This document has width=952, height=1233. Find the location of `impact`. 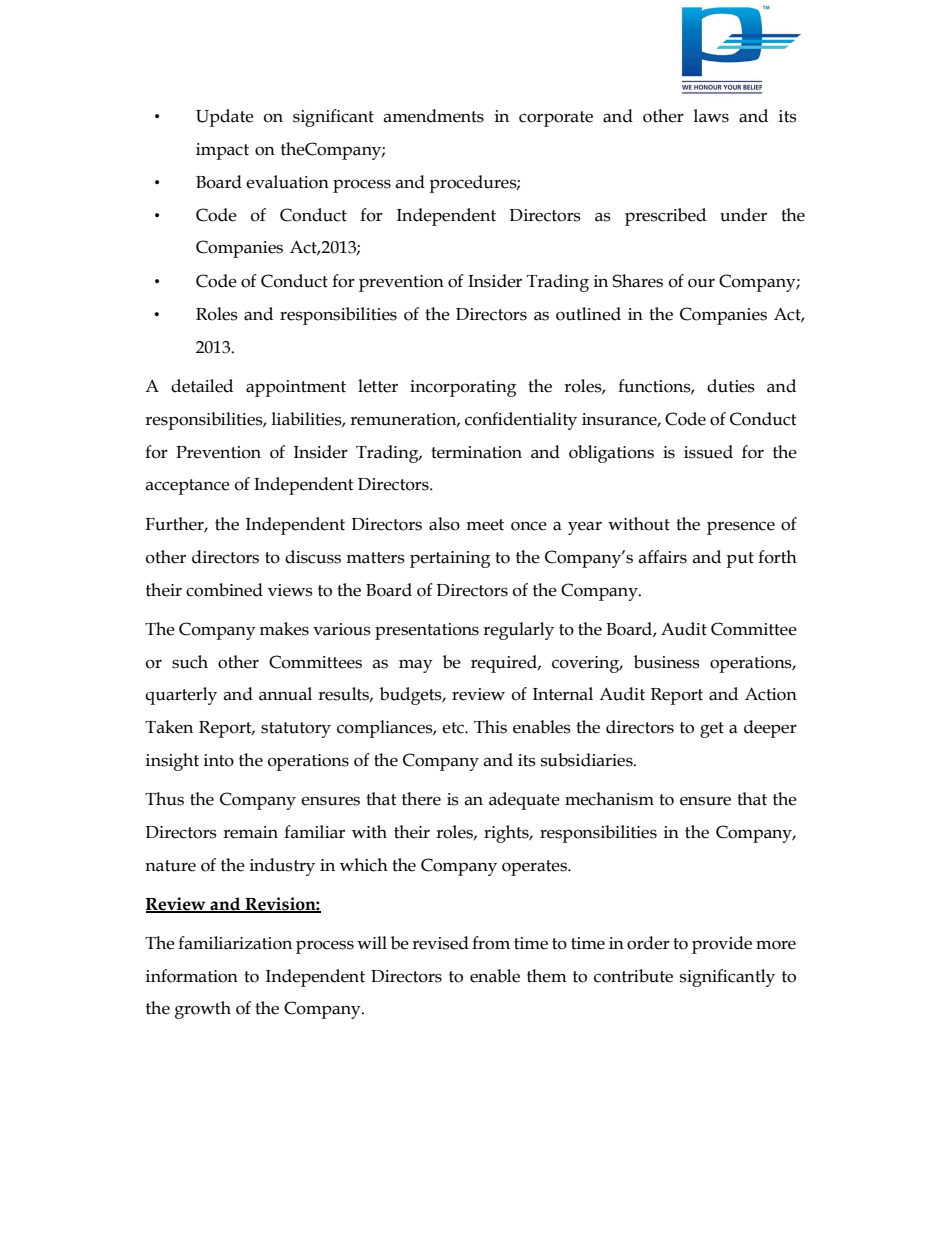

impact is located at coordinates (222, 151).
